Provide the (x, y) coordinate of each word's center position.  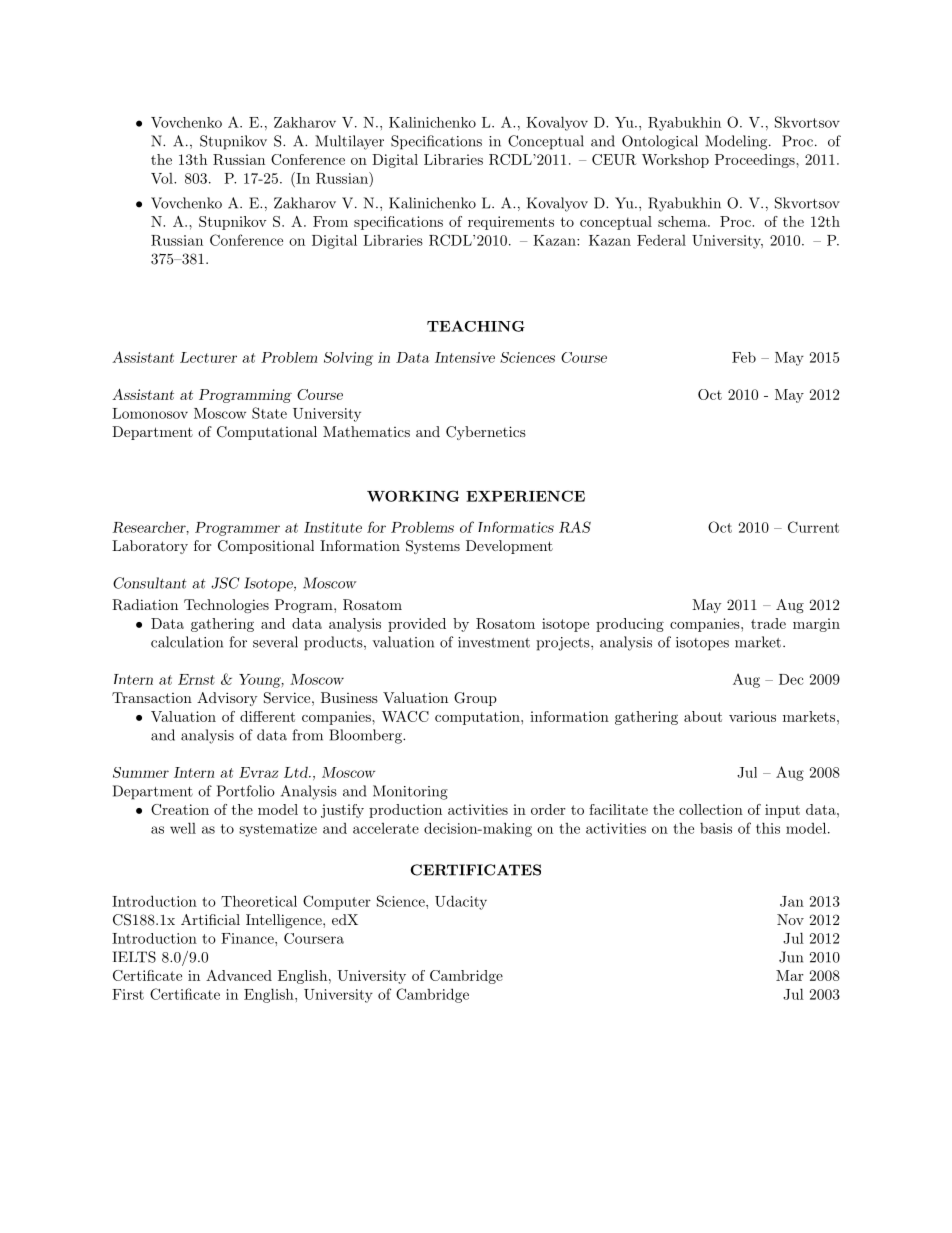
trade (768, 623)
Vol (163, 178)
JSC (225, 583)
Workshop (675, 161)
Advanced (239, 975)
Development (509, 547)
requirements (511, 223)
